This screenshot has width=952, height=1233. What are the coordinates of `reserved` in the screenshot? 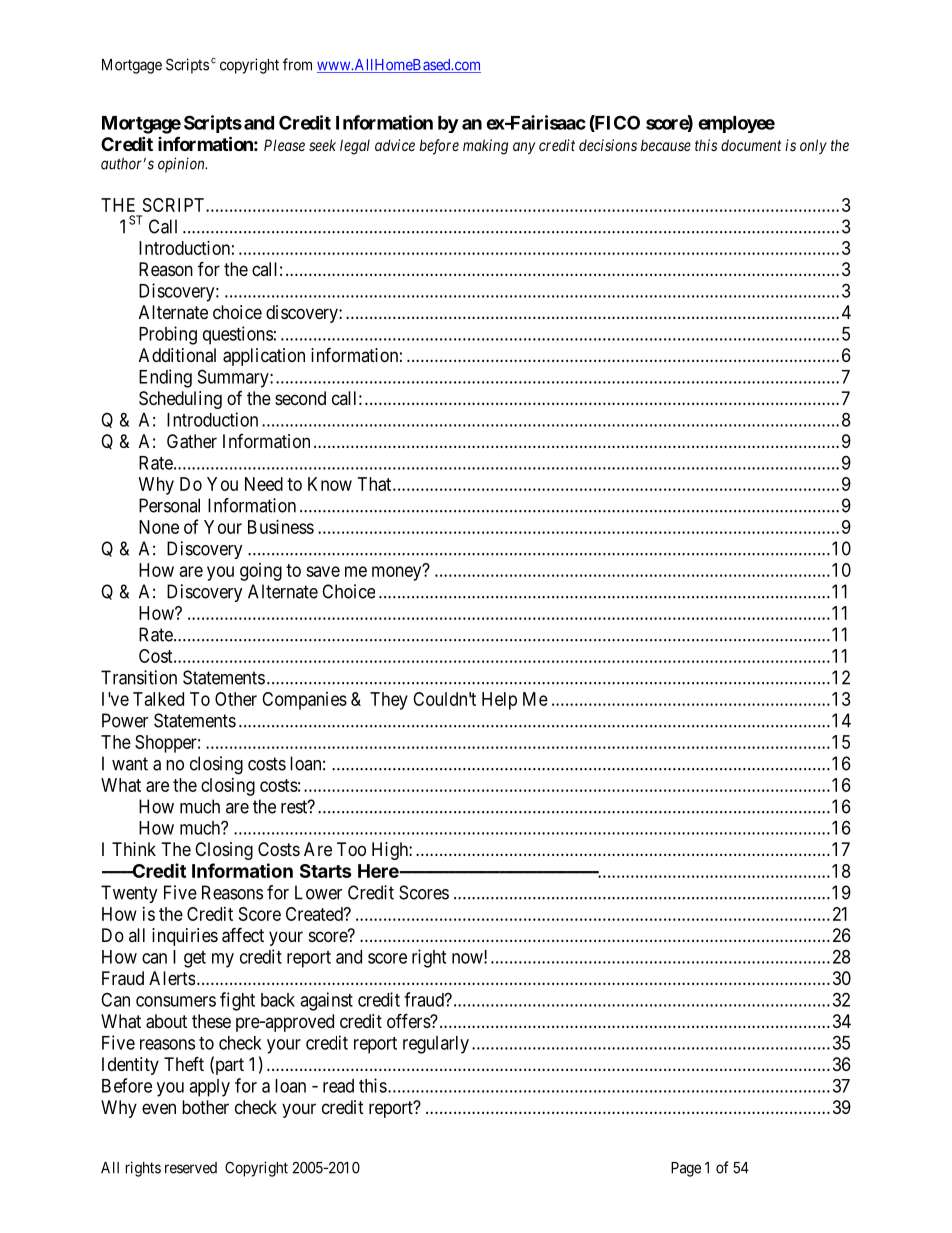 It's located at (191, 1168).
